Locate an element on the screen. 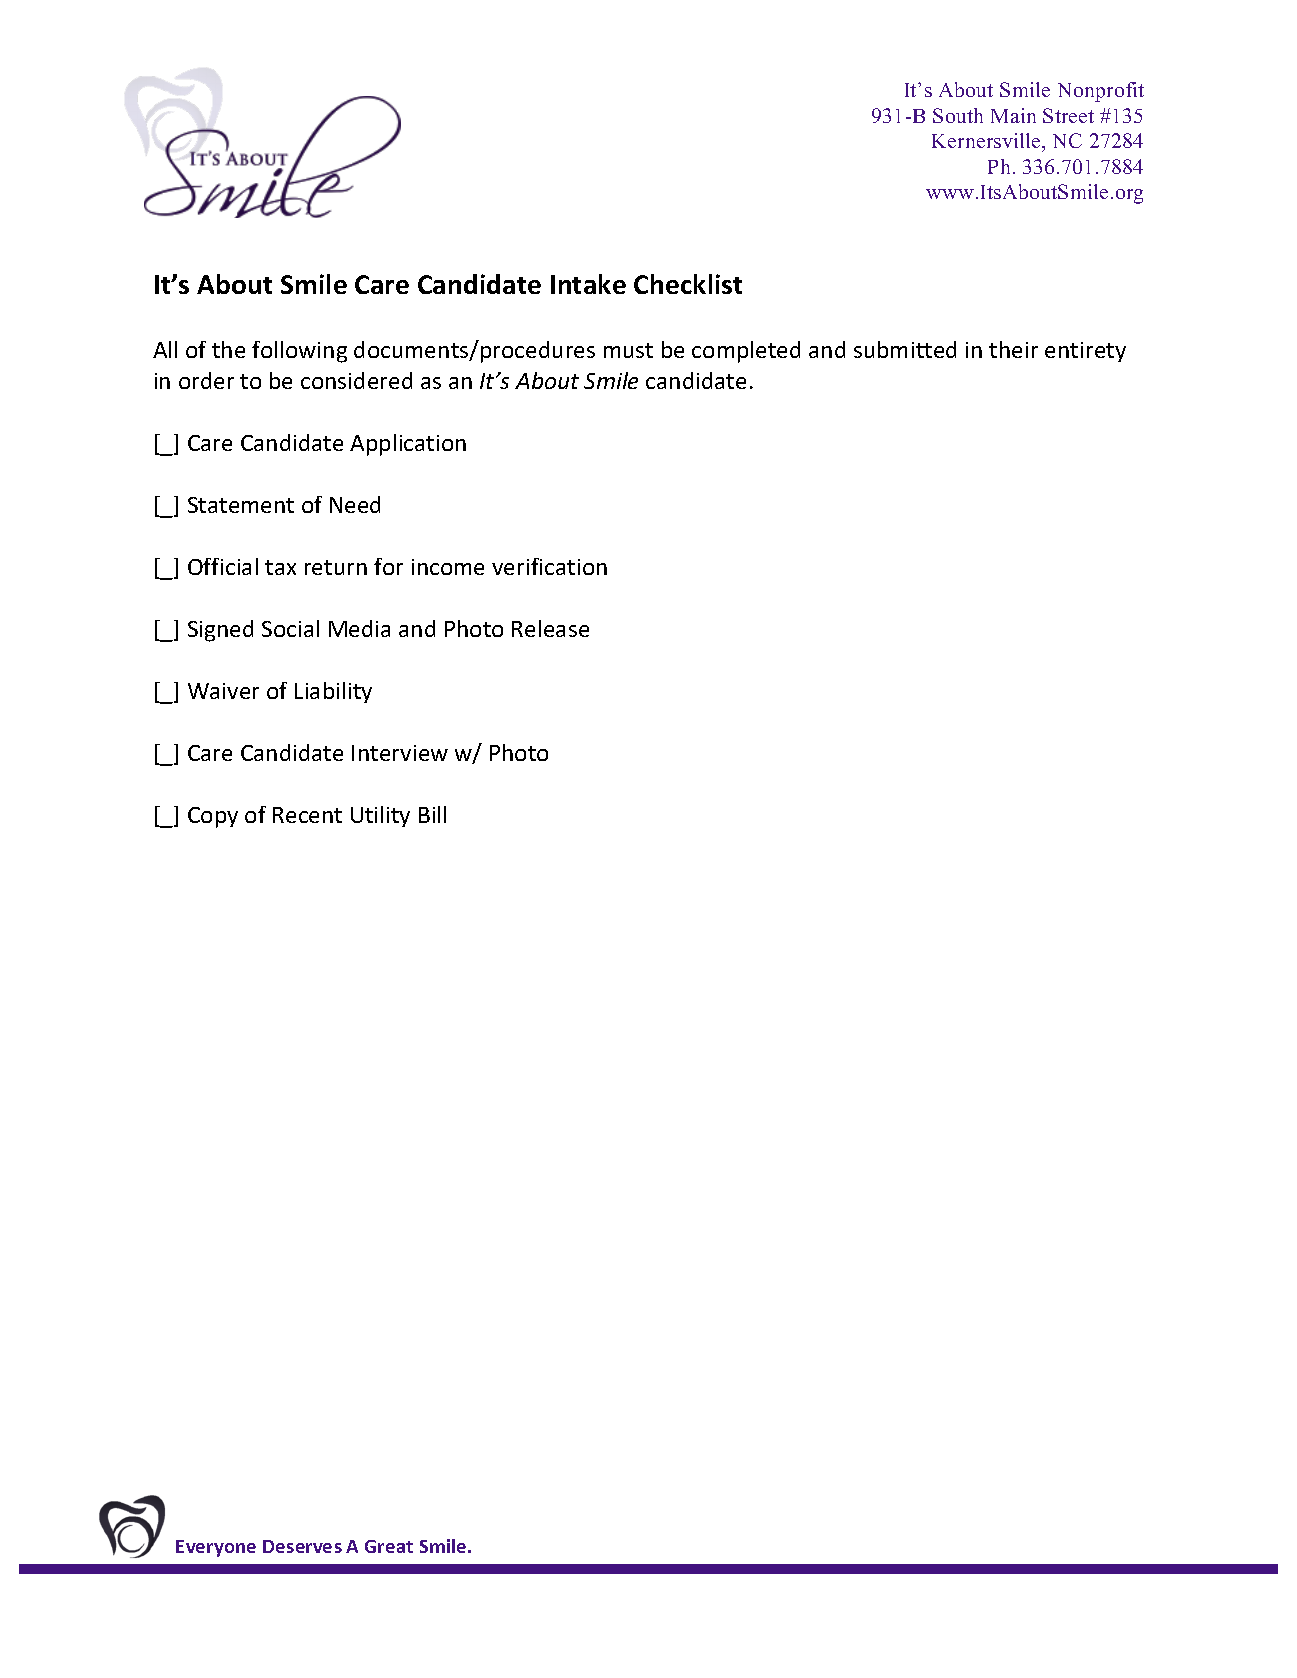 The height and width of the screenshot is (1678, 1297). following is located at coordinates (299, 352).
